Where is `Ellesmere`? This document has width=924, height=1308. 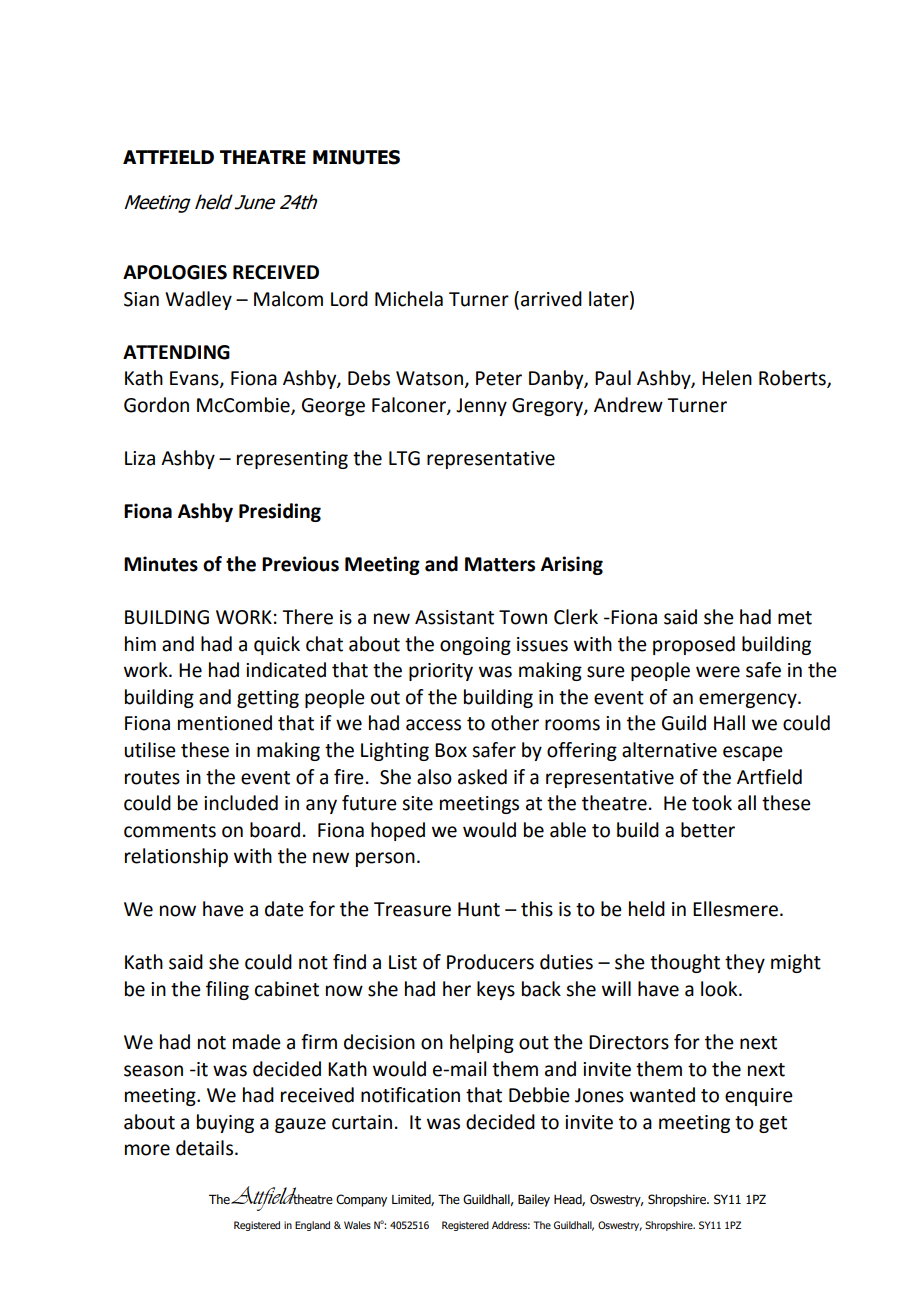
Ellesmere is located at coordinates (735, 909).
